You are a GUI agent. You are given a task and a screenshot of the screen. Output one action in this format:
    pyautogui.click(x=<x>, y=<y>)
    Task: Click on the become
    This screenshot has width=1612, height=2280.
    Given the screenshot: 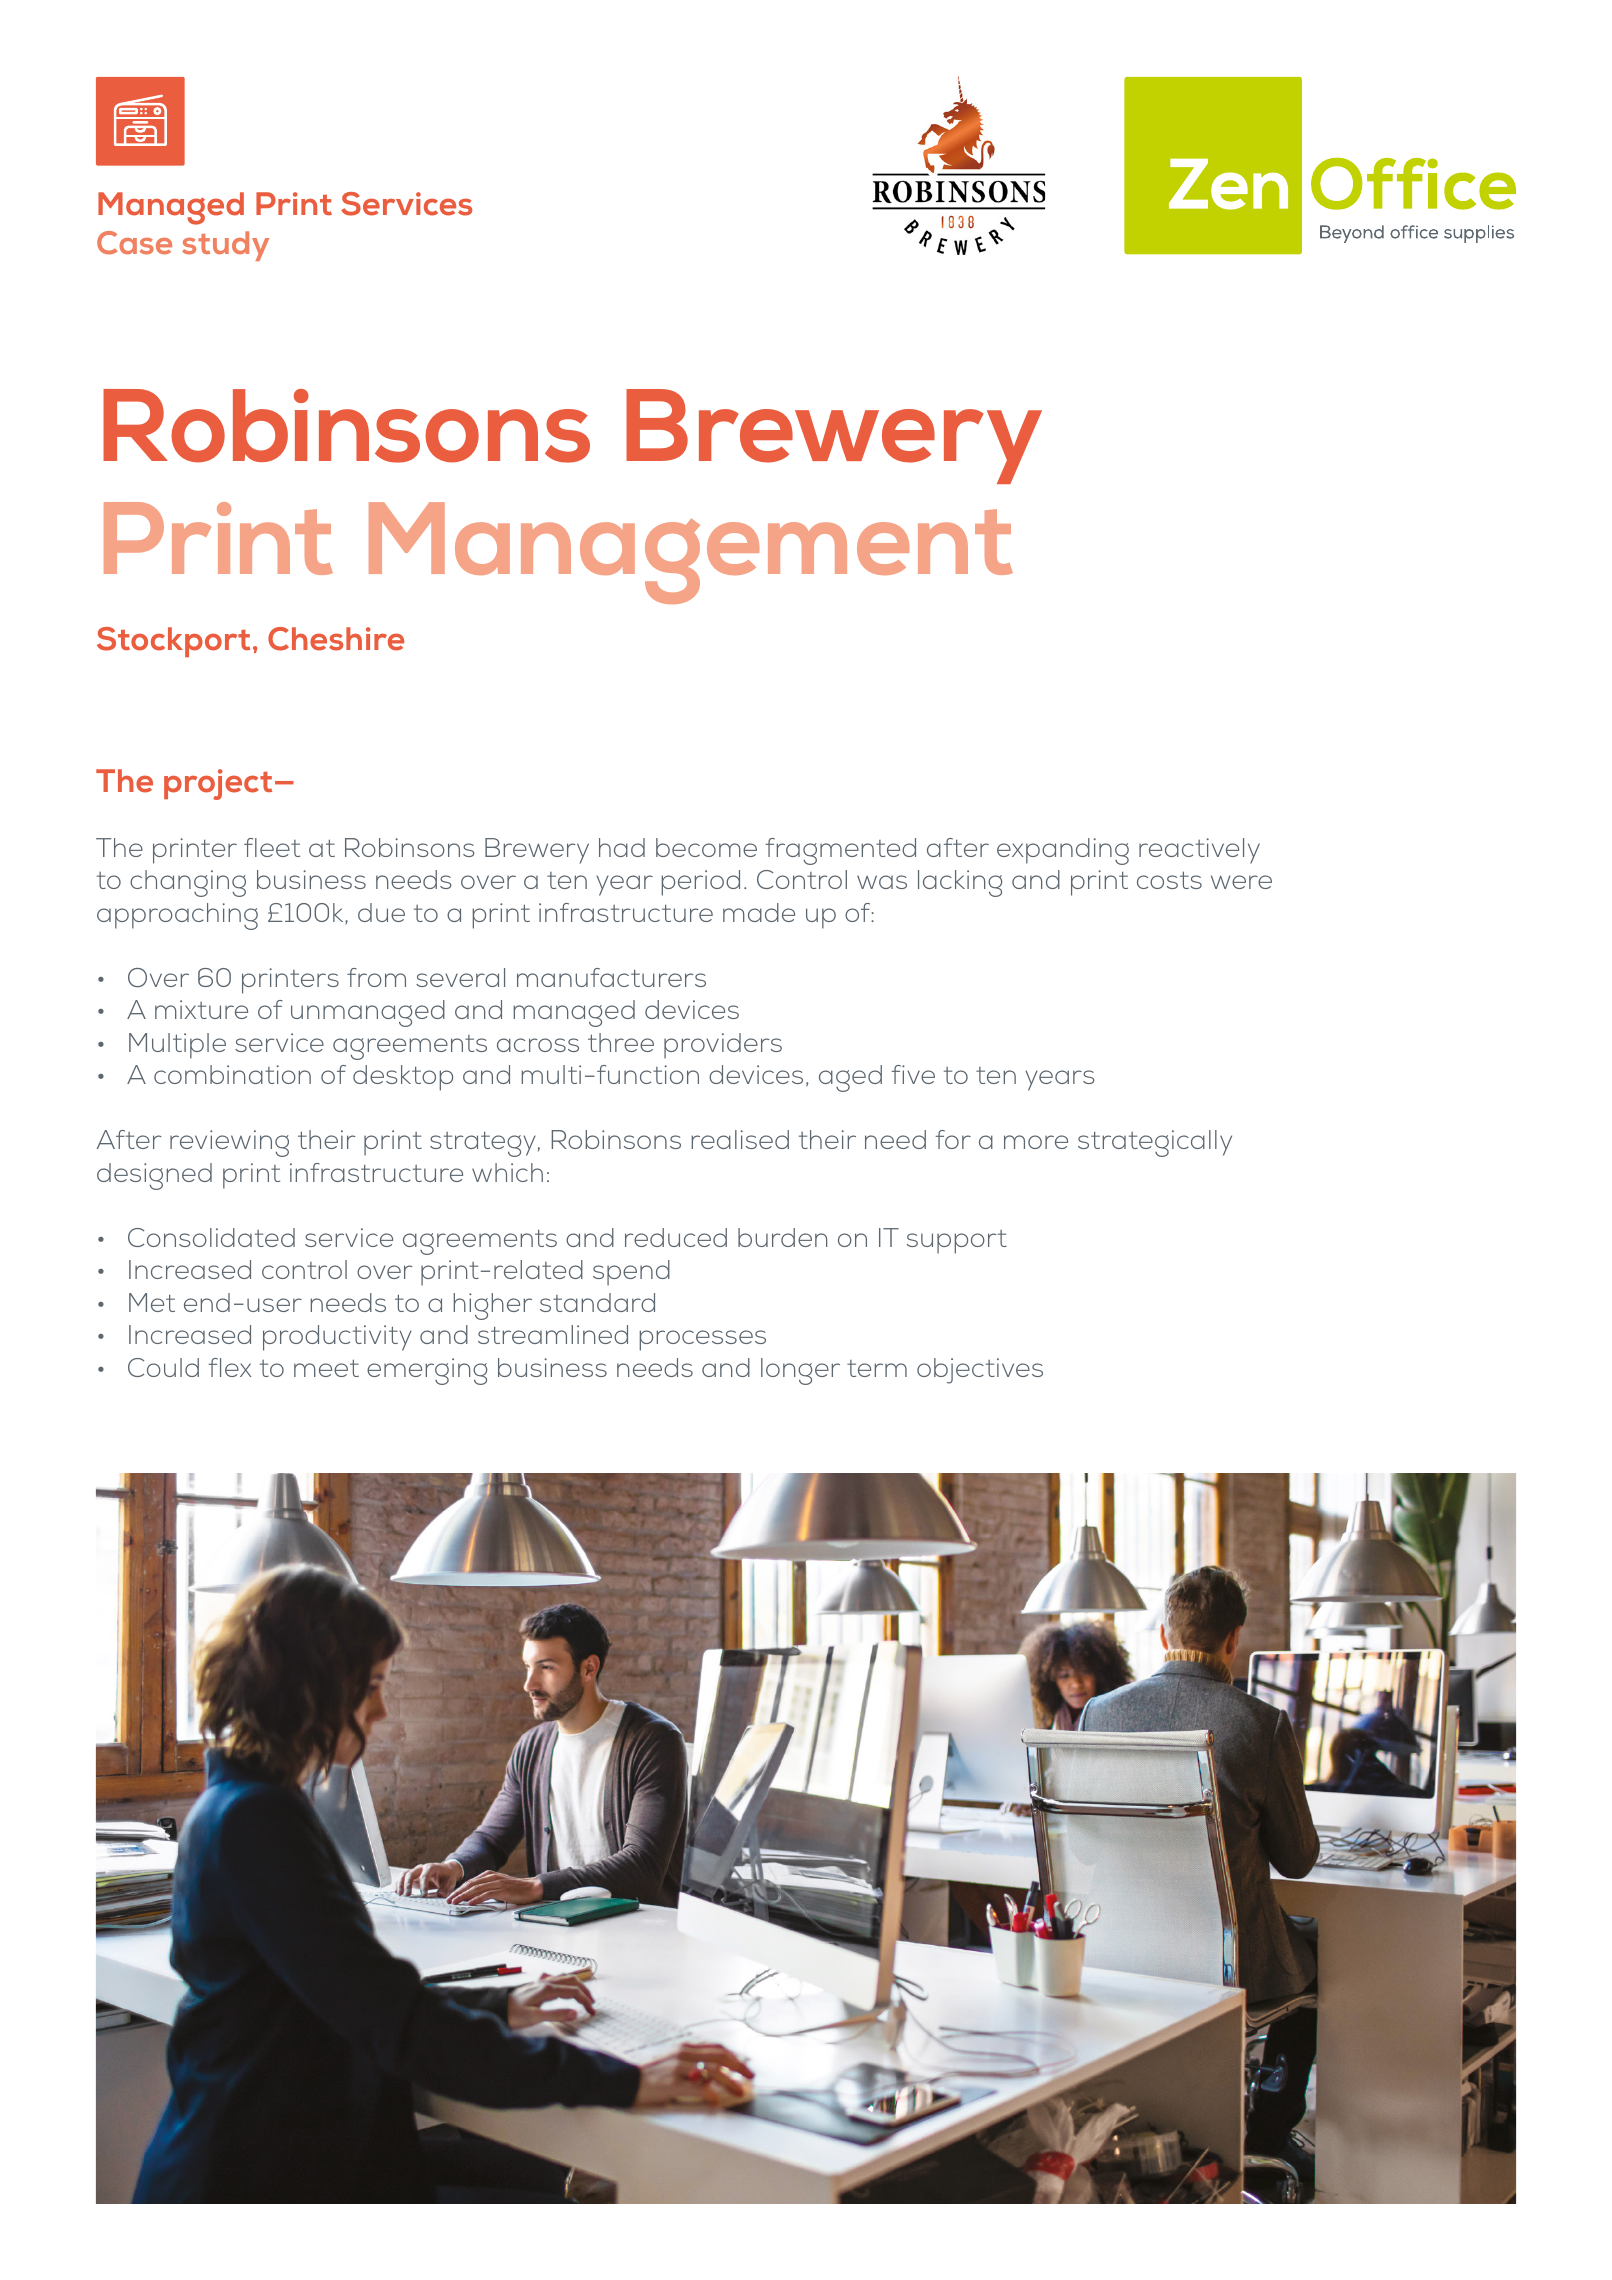 What is the action you would take?
    pyautogui.click(x=706, y=847)
